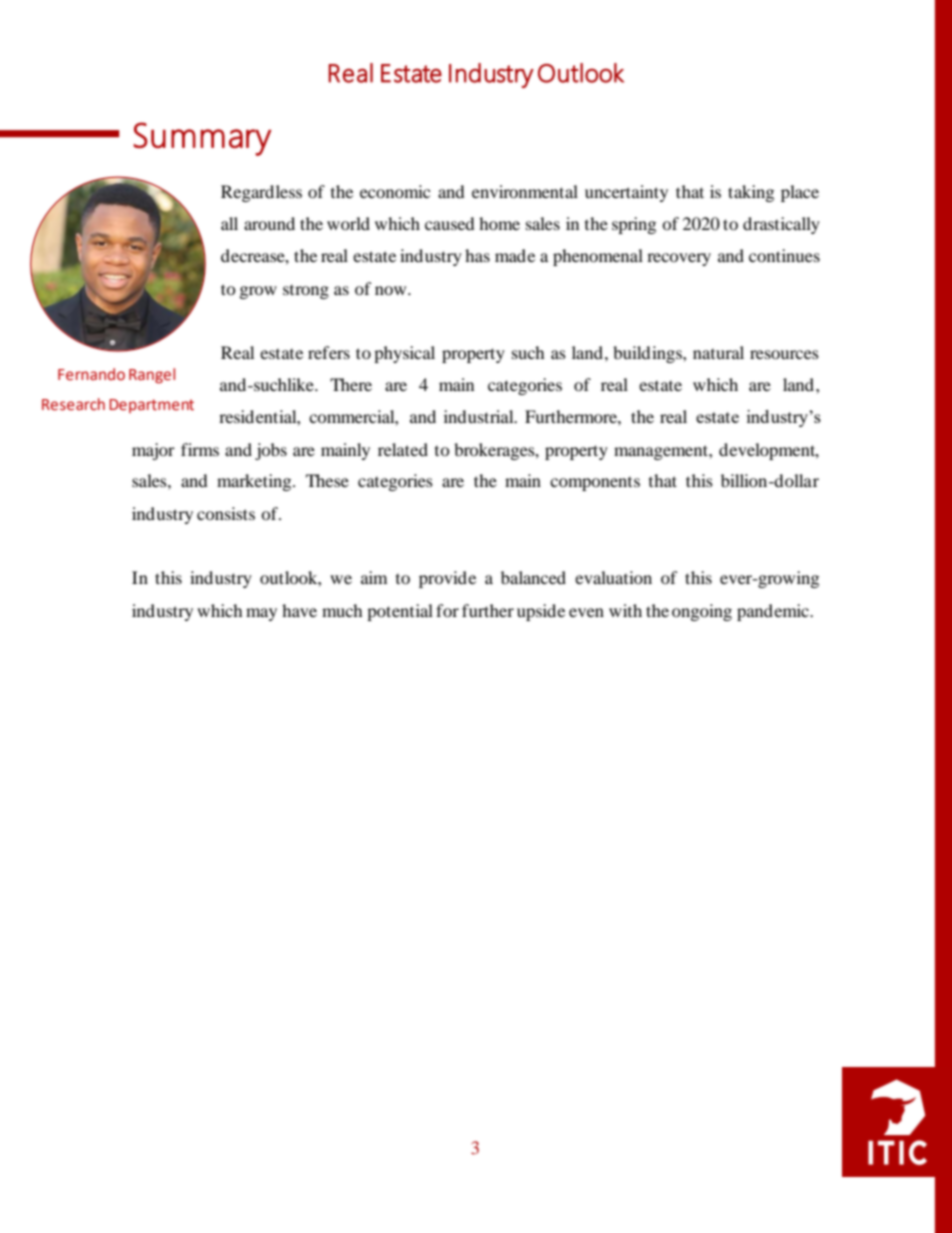  What do you see at coordinates (395, 191) in the screenshot?
I see `economic` at bounding box center [395, 191].
